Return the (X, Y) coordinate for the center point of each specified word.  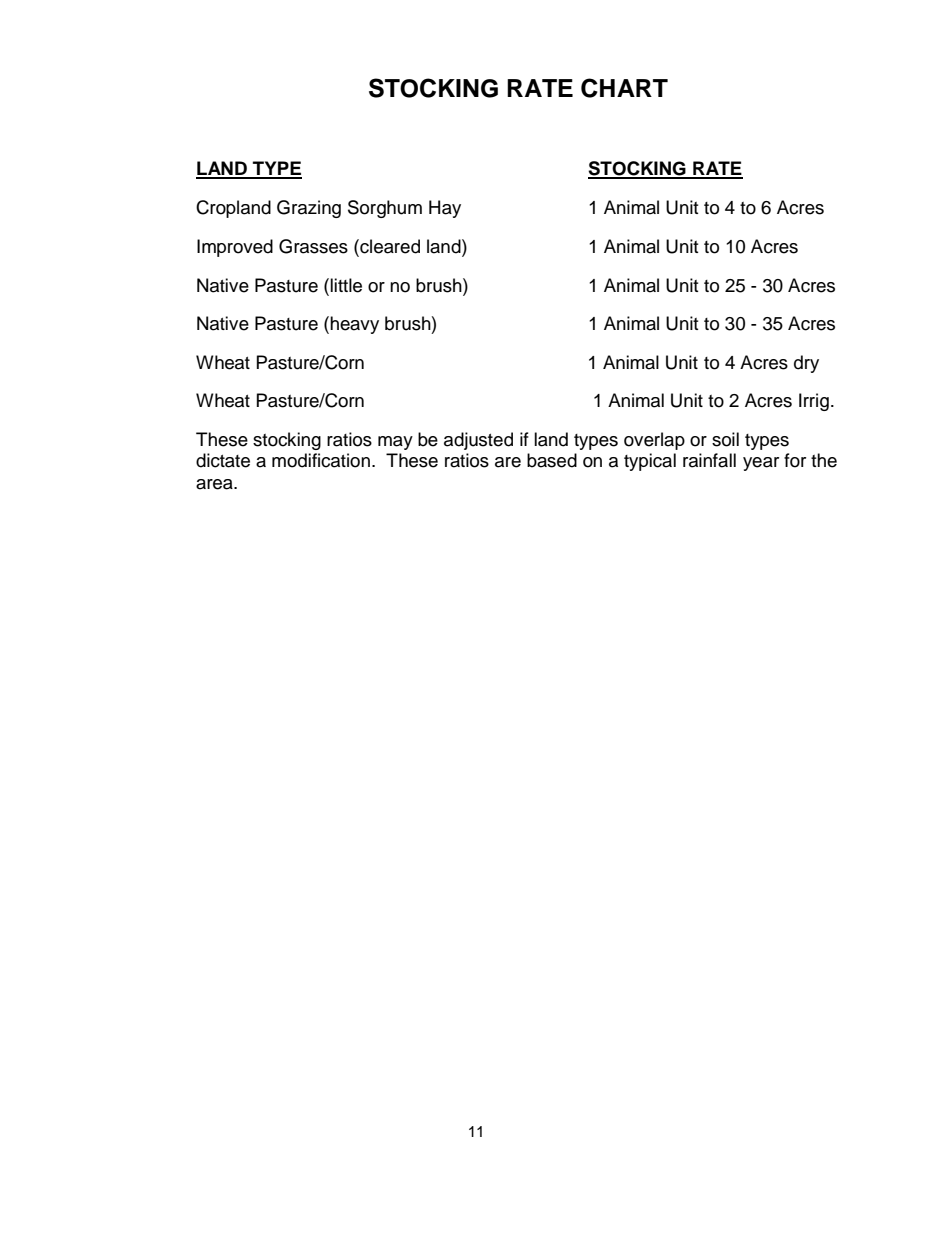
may (395, 443)
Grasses (313, 246)
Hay (445, 209)
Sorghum (385, 209)
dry (806, 364)
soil (725, 439)
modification (321, 460)
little (346, 285)
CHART (624, 88)
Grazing (309, 209)
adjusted (478, 441)
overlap (654, 441)
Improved (235, 248)
